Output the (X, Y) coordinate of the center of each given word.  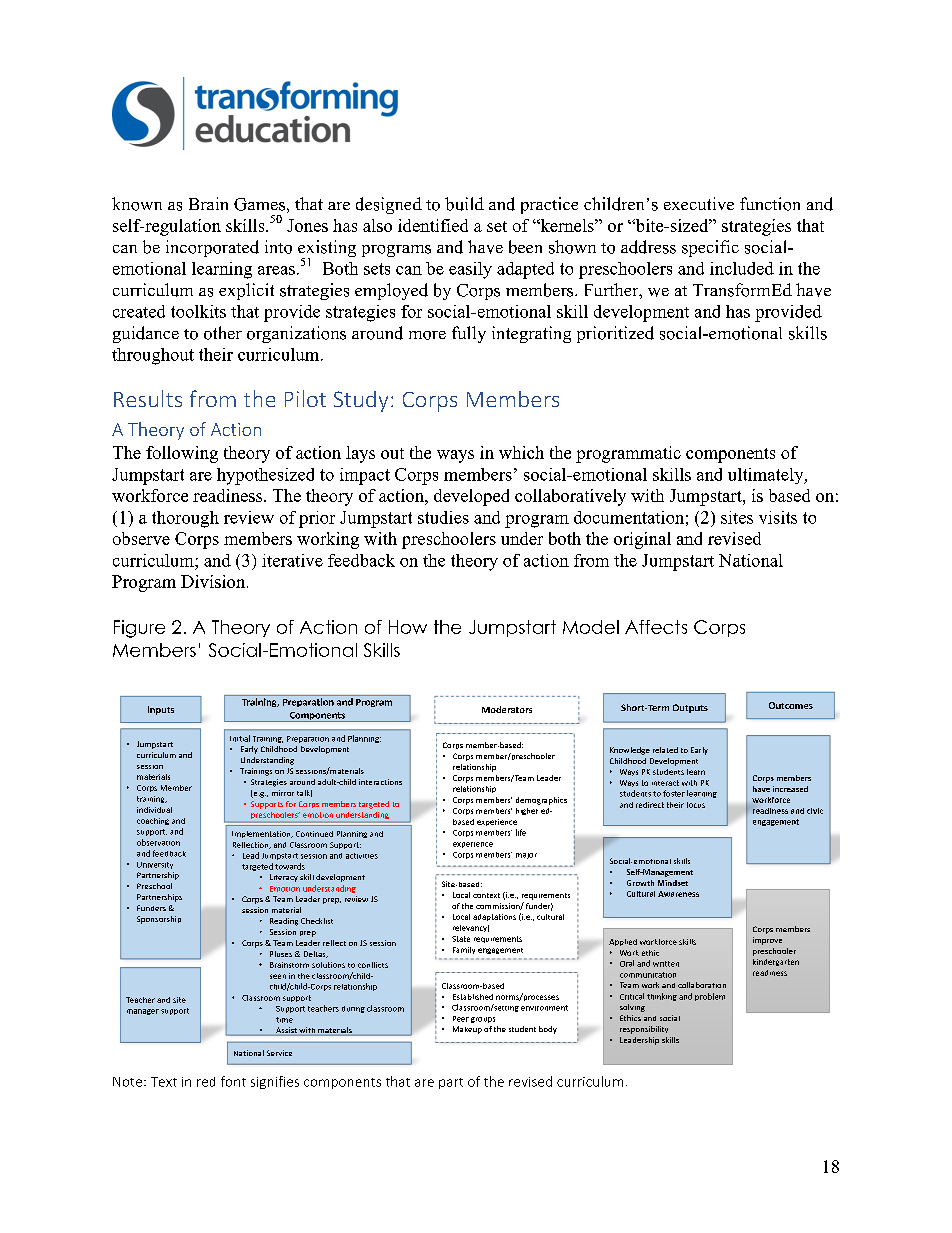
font (233, 1081)
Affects (656, 627)
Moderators (507, 709)
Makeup (467, 1030)
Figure (139, 629)
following (182, 454)
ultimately (767, 476)
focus (696, 805)
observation (158, 842)
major (526, 856)
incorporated (212, 248)
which (521, 452)
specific (710, 248)
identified (433, 225)
